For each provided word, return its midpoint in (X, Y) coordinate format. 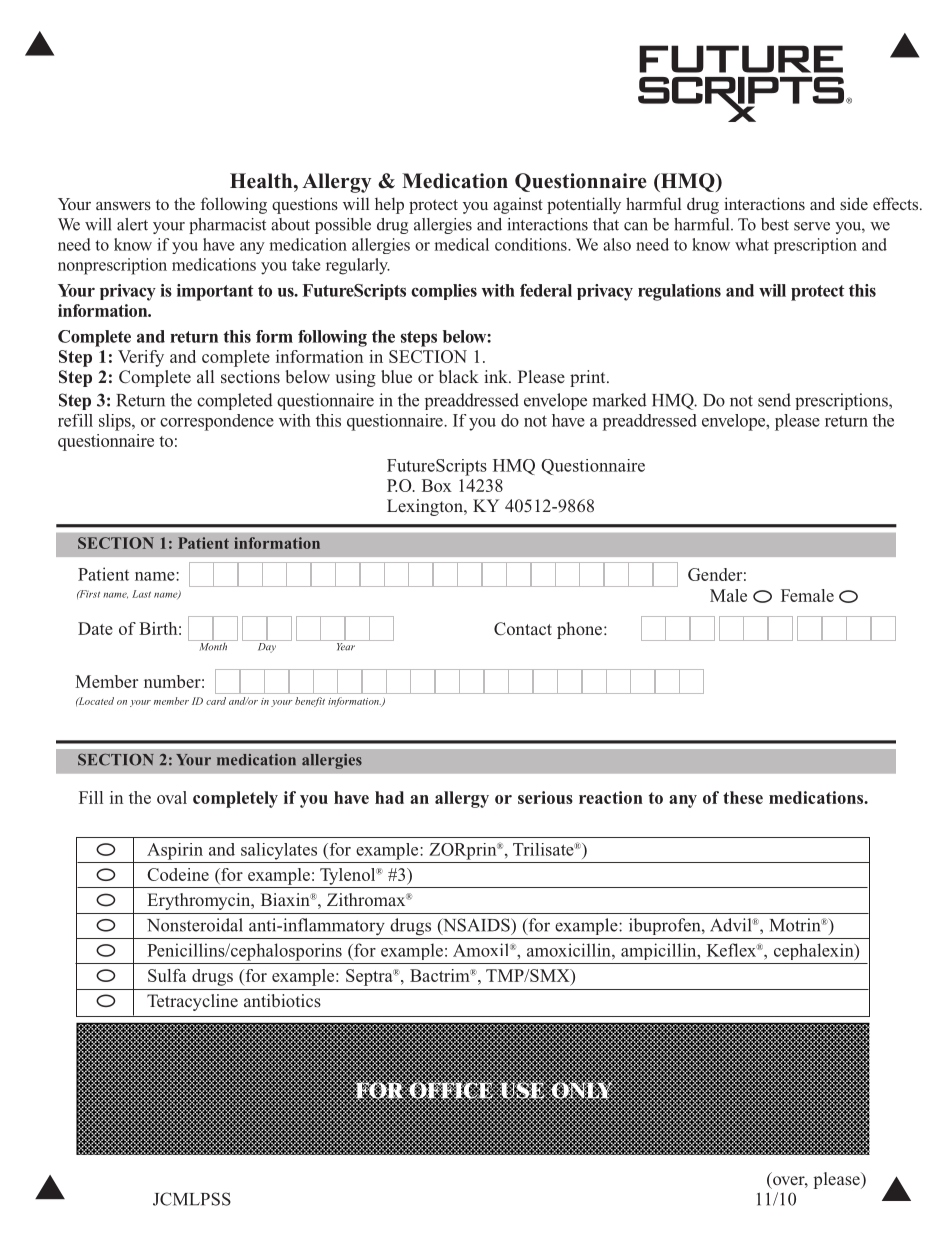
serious (545, 797)
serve (812, 226)
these (743, 797)
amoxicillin (570, 950)
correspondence (217, 422)
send (774, 400)
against (518, 206)
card (216, 701)
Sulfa (167, 975)
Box (437, 485)
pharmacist (227, 226)
